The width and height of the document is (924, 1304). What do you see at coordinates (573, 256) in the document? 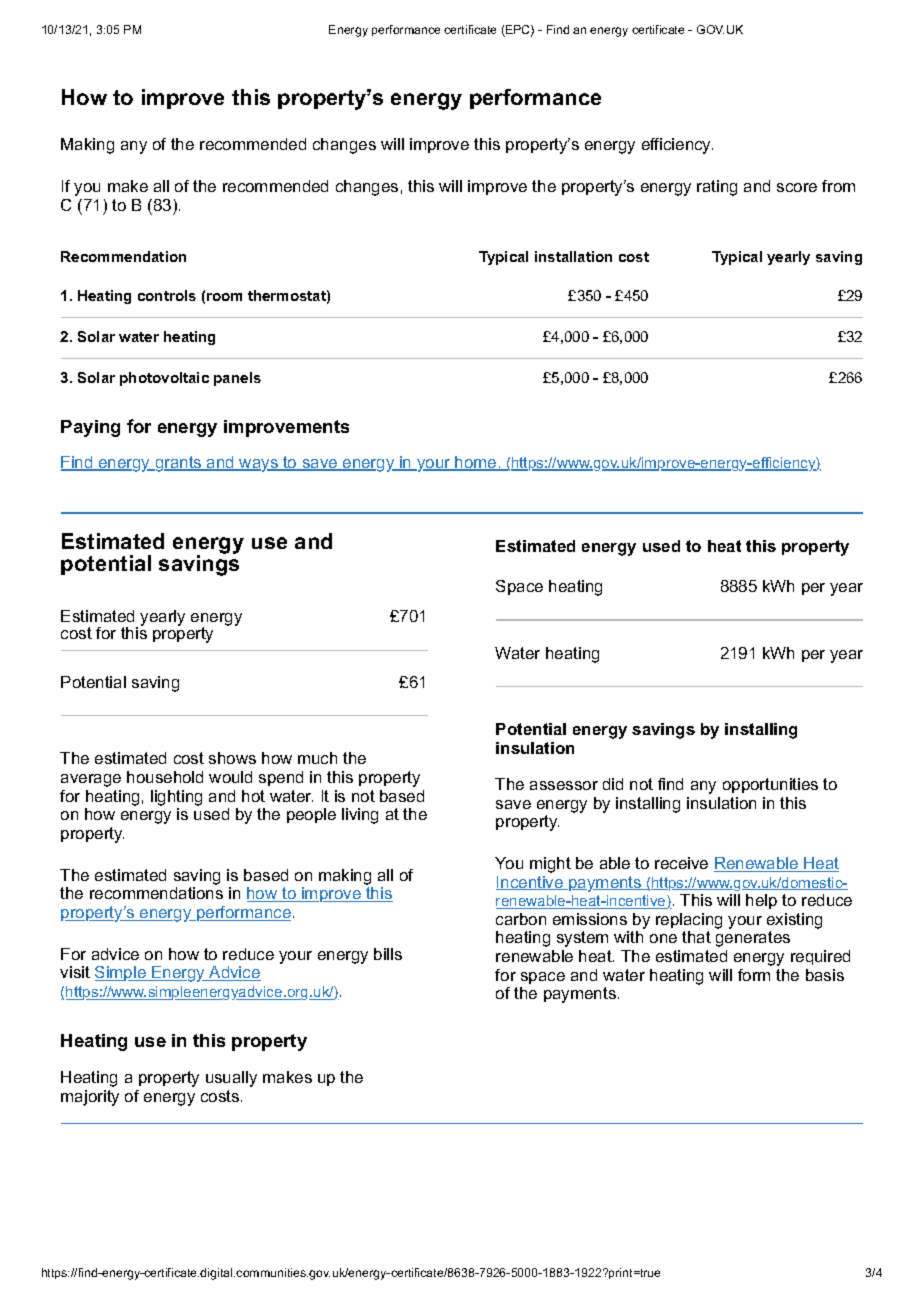
I see `installation` at bounding box center [573, 256].
